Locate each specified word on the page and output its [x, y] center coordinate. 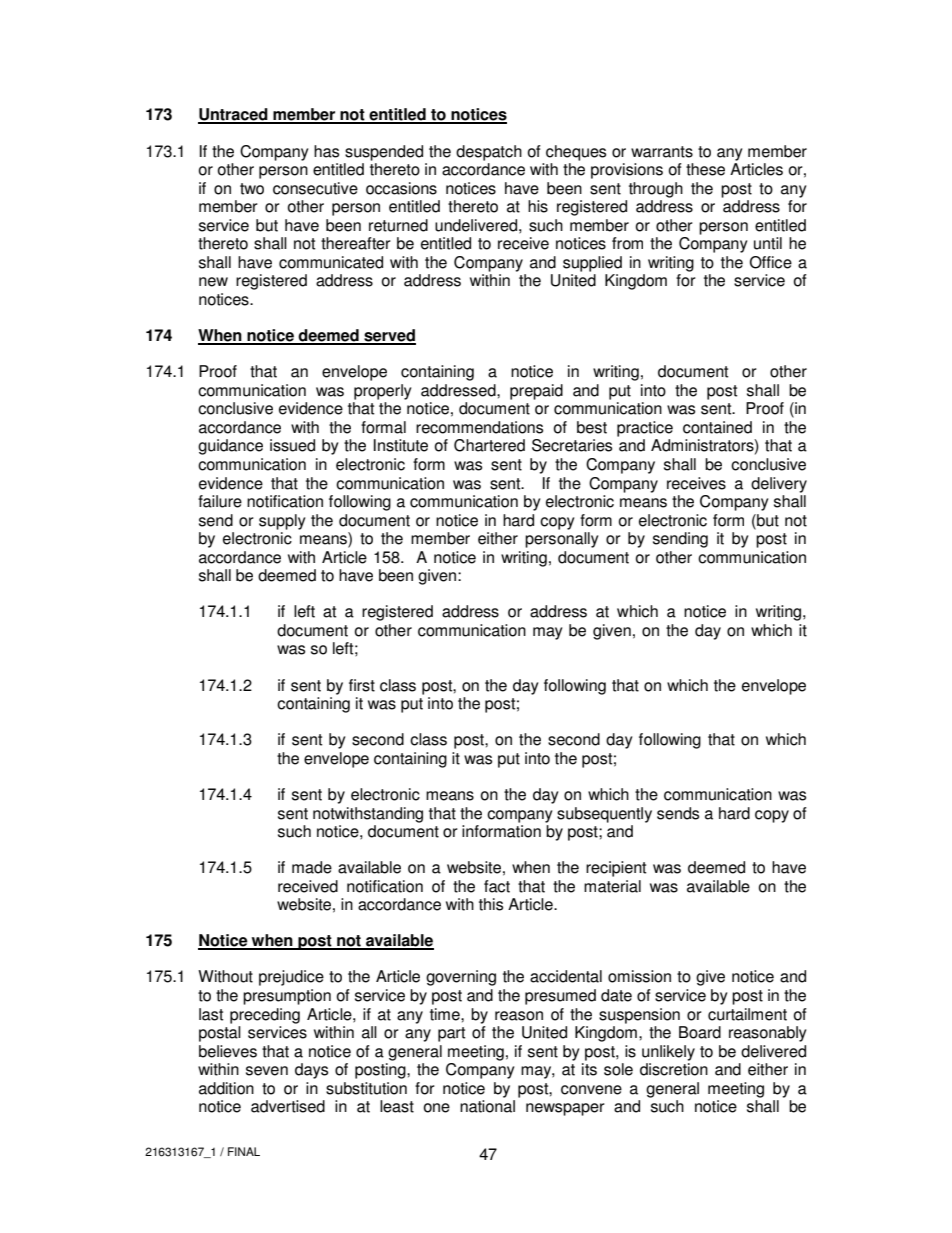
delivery [779, 485]
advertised [288, 1106]
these [705, 169]
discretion [674, 1069]
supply [282, 522]
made [312, 867]
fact [497, 886]
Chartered [489, 445]
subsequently [604, 815]
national [487, 1106]
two [252, 189]
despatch [489, 153]
